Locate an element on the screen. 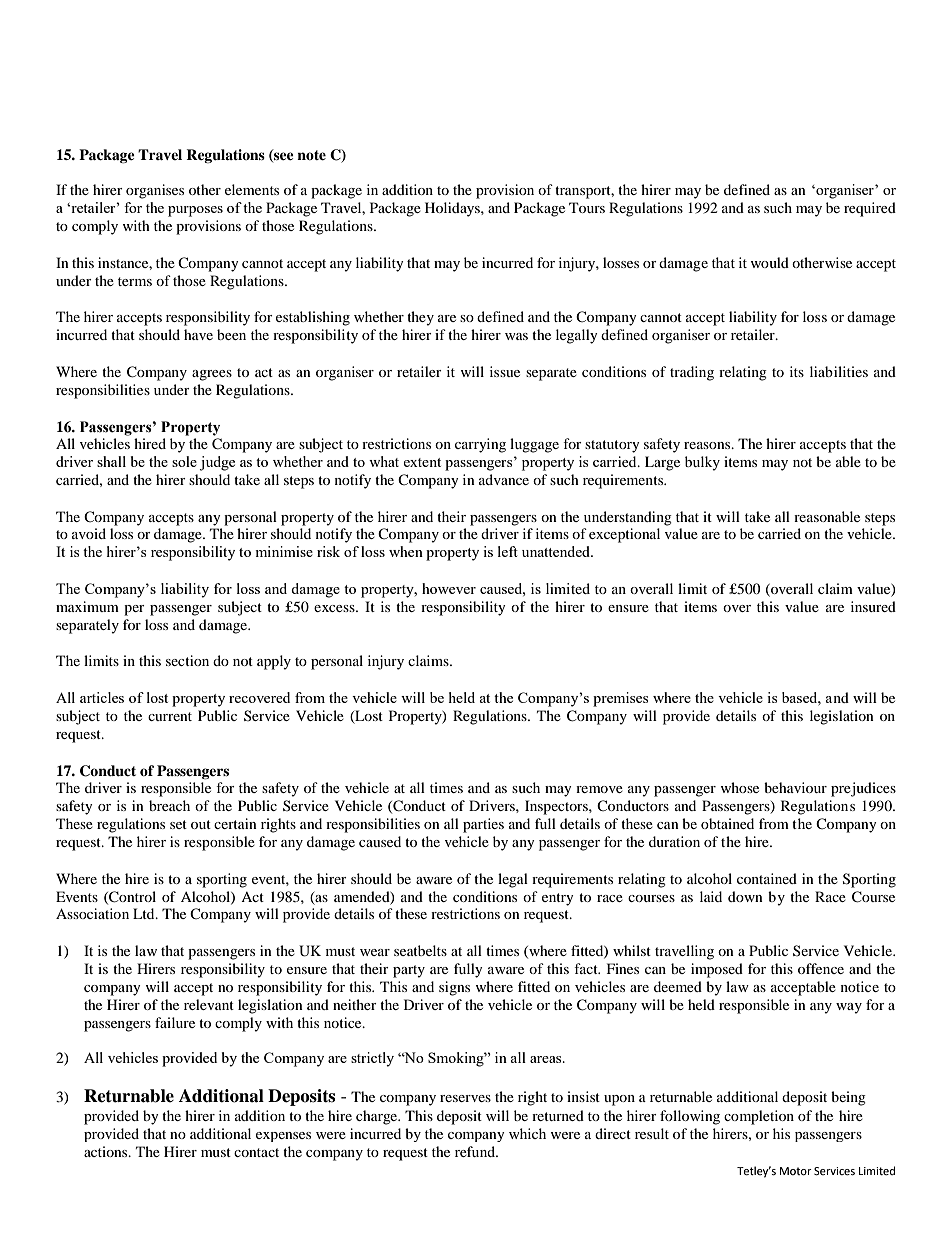 The width and height of the screenshot is (952, 1233). entry is located at coordinates (558, 899).
